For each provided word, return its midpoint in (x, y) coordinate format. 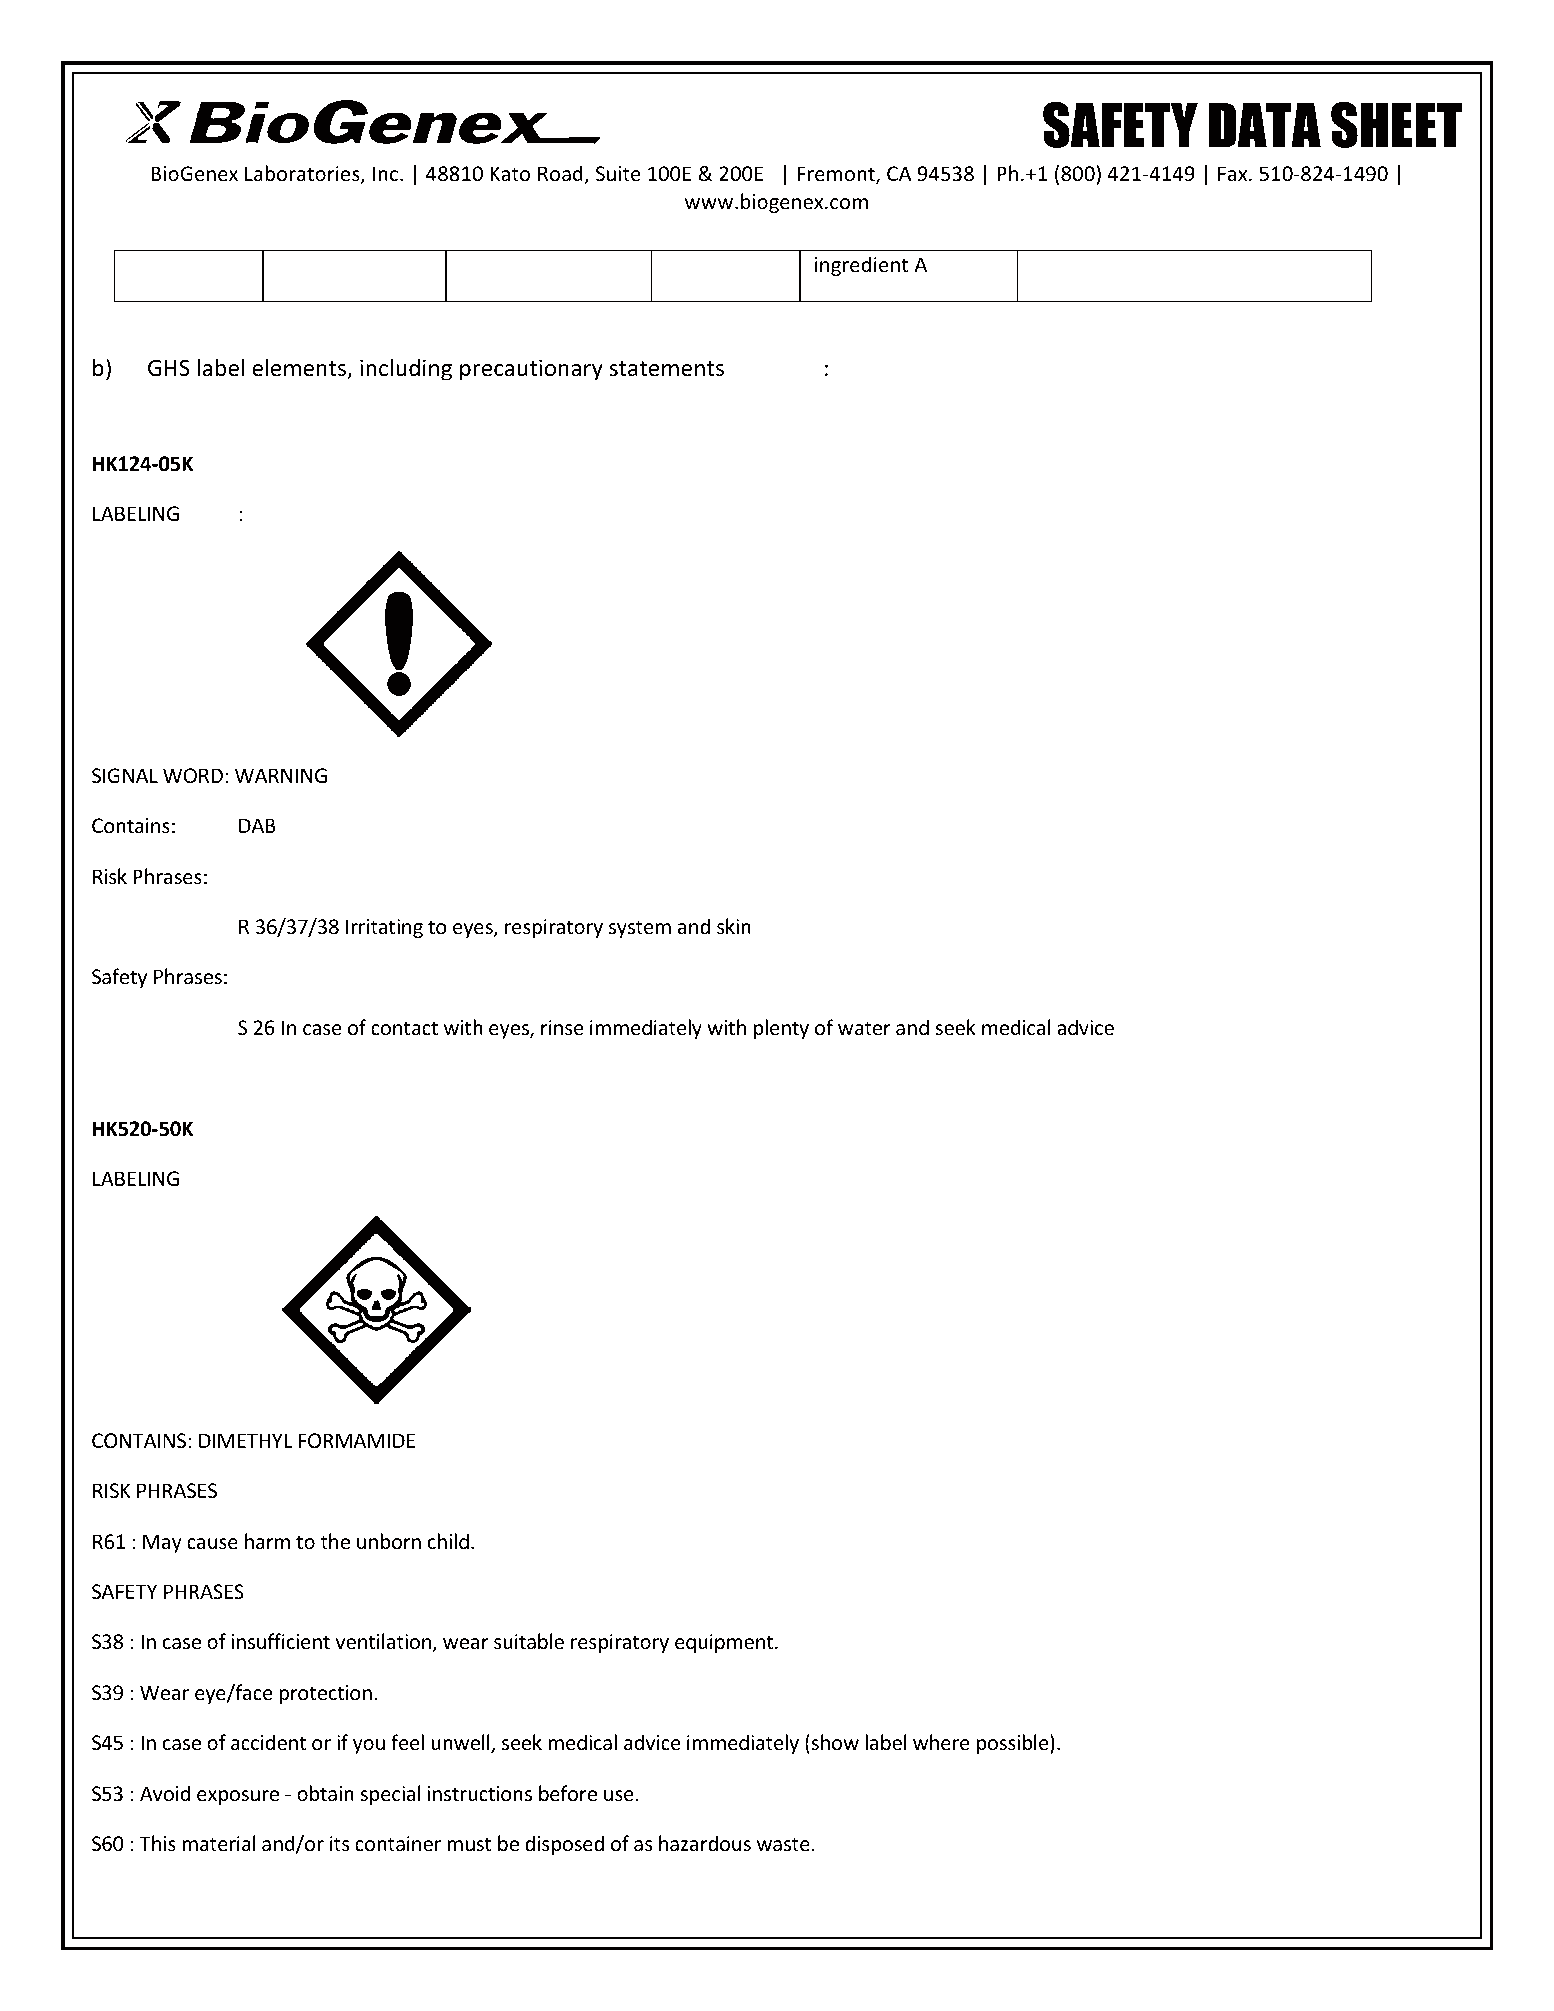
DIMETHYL (245, 1440)
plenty (781, 1029)
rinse (562, 1027)
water (864, 1028)
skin (734, 926)
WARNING (281, 775)
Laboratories (303, 174)
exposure (238, 1797)
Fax (1234, 173)
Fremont (837, 175)
